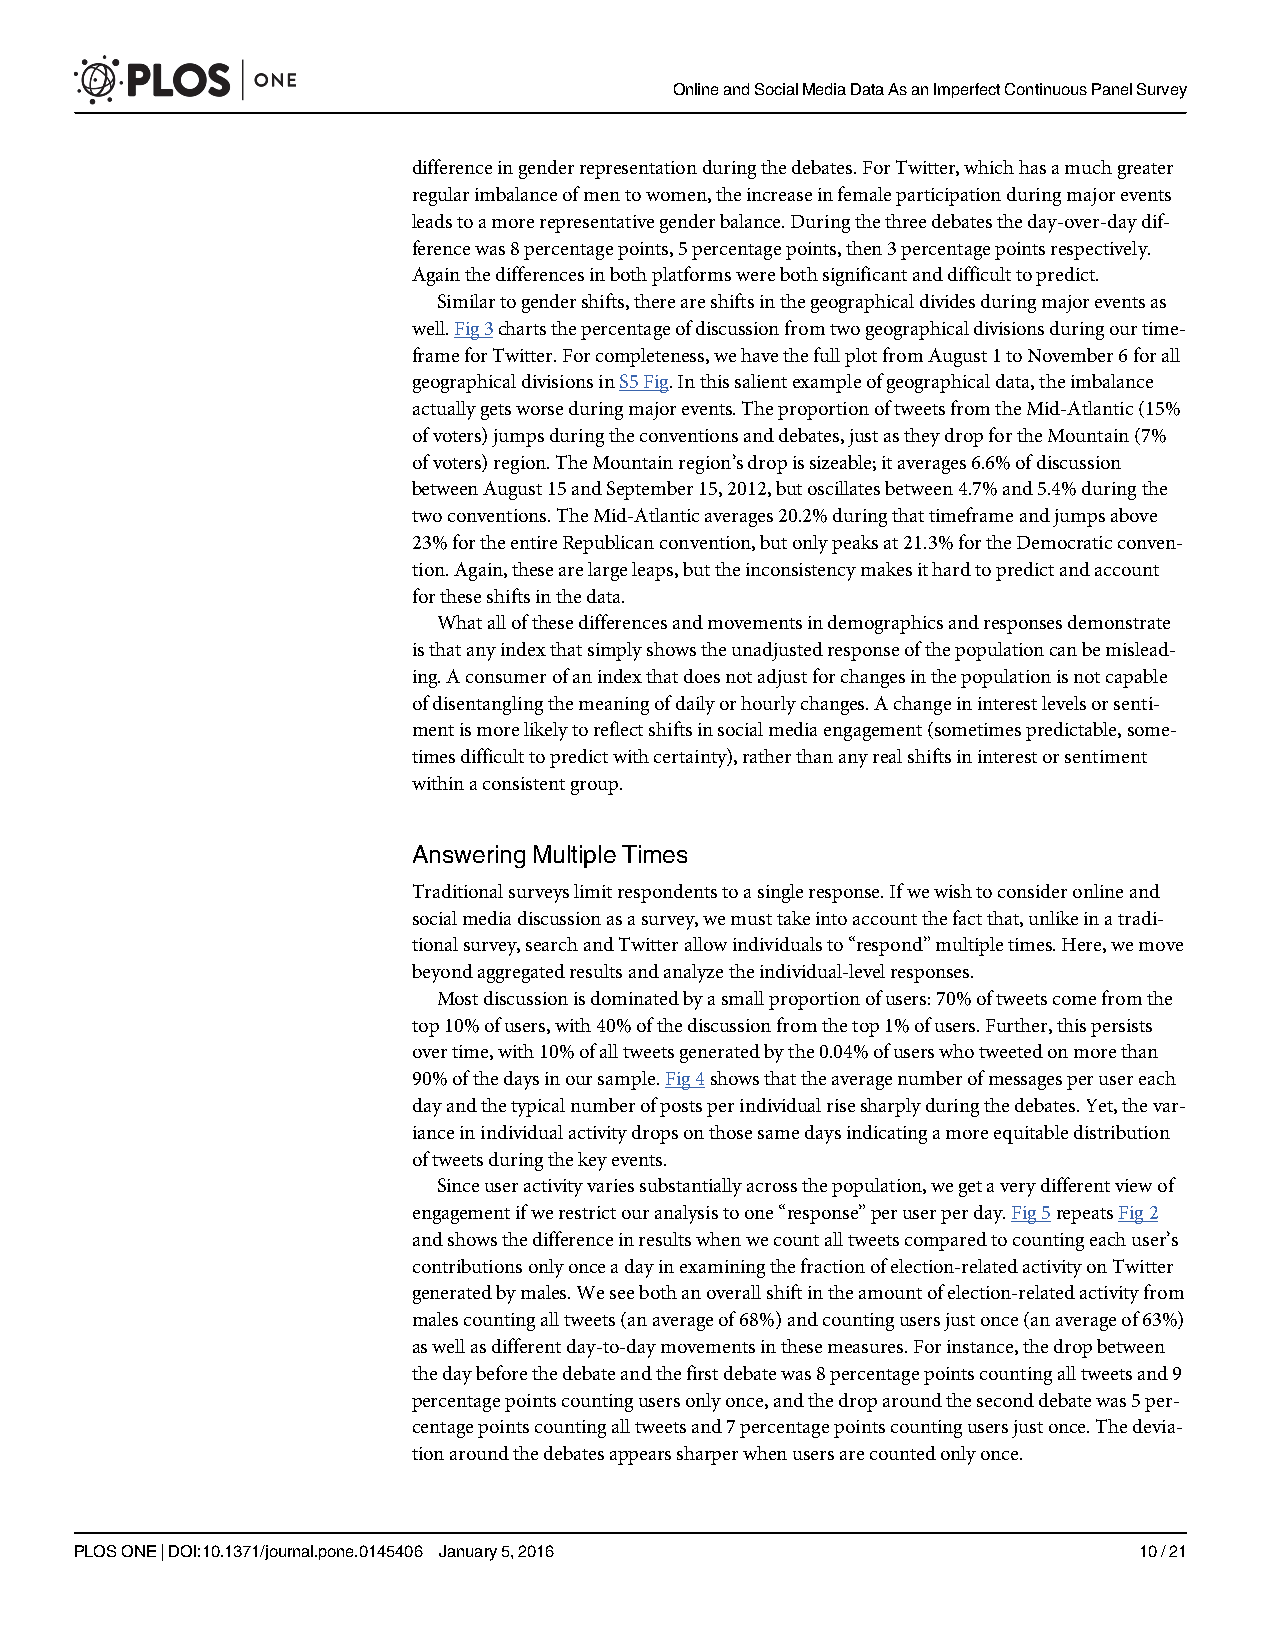 The image size is (1261, 1631). Describe the element at coordinates (441, 196) in the page. I see `regular` at that location.
